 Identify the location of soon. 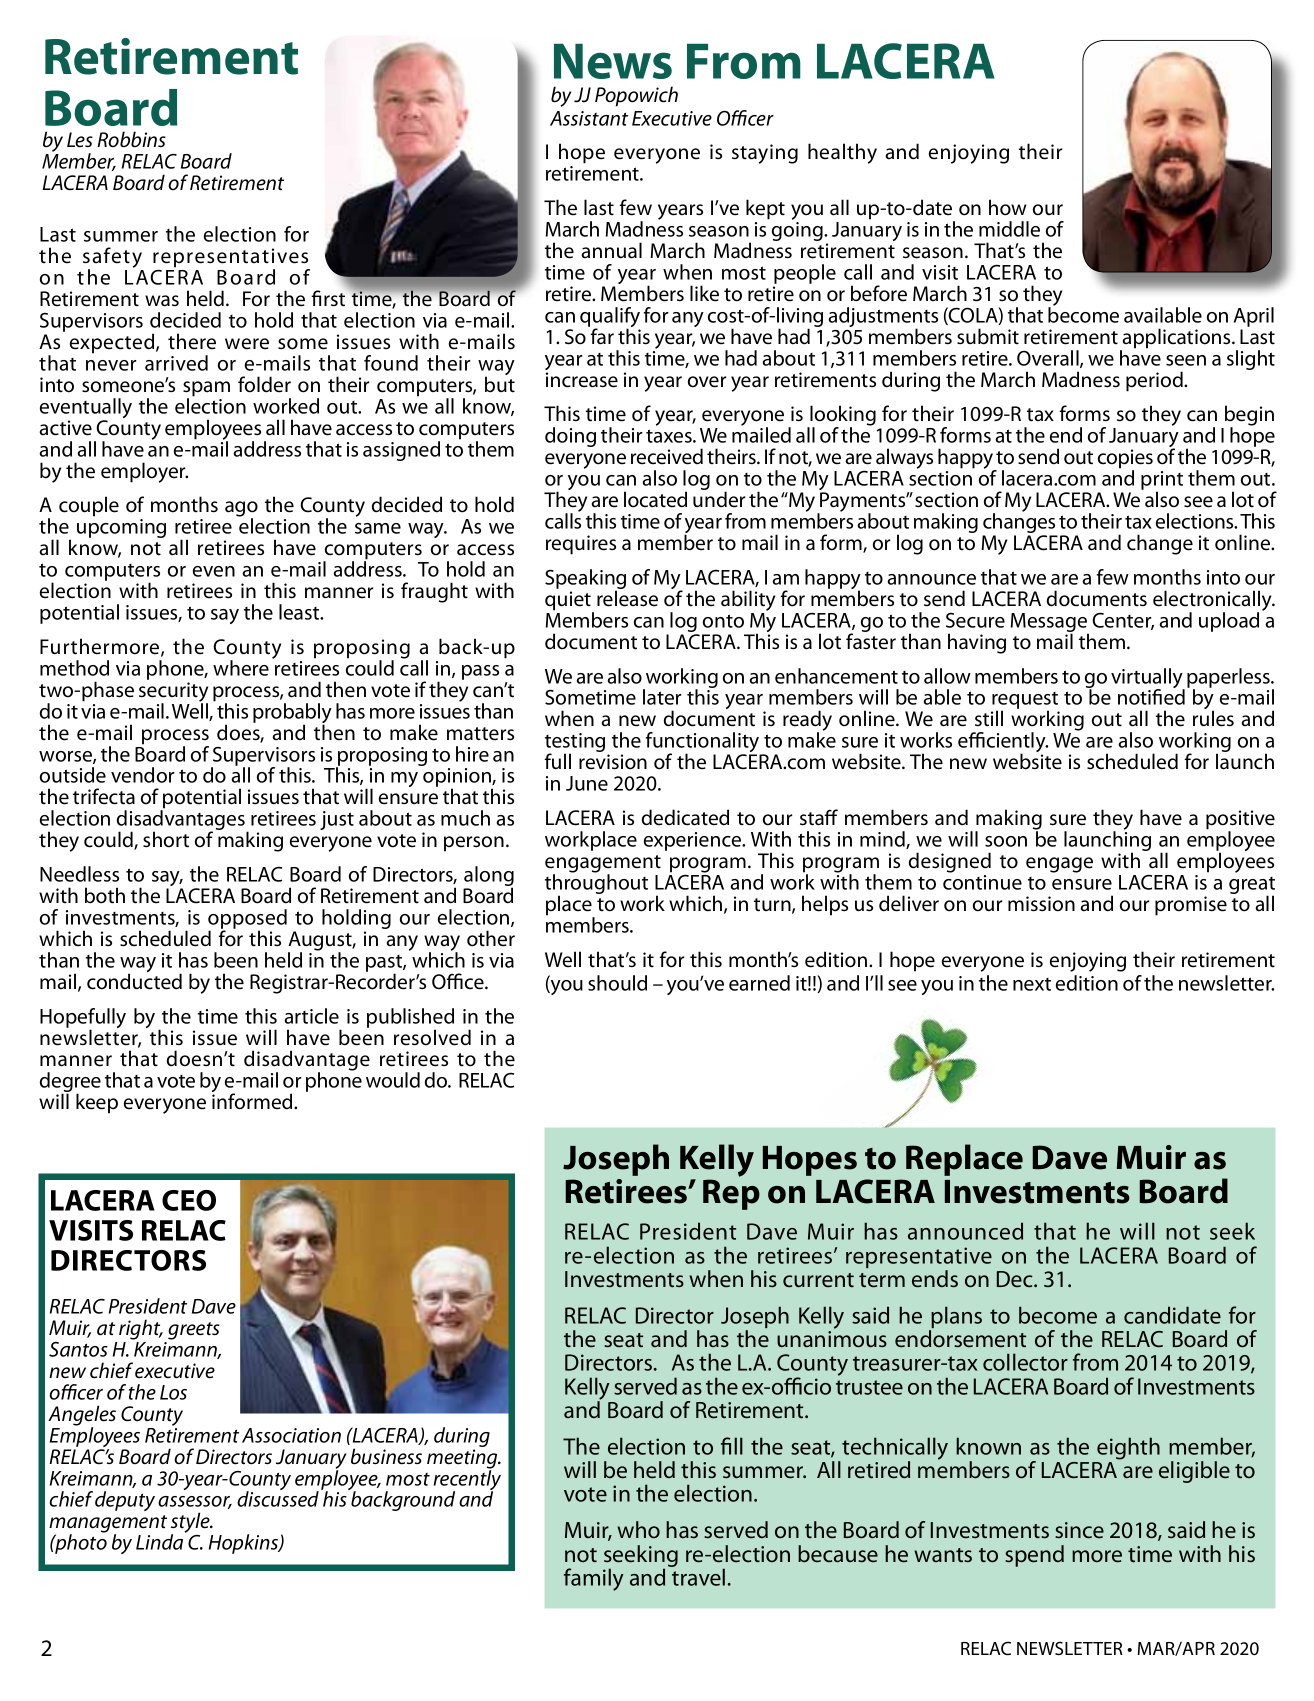
(1006, 841).
